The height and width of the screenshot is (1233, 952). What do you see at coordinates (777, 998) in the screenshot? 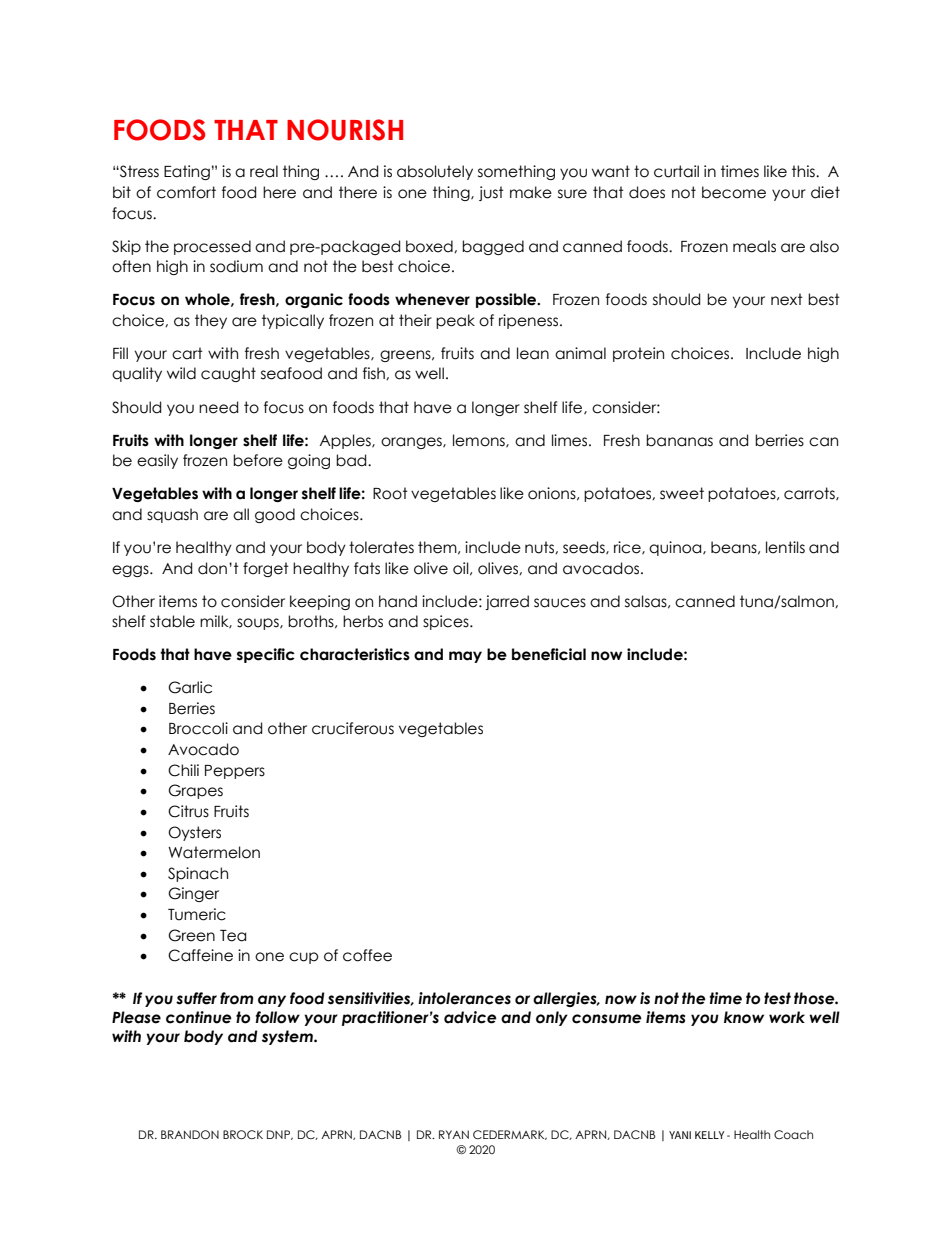
I see `test` at bounding box center [777, 998].
